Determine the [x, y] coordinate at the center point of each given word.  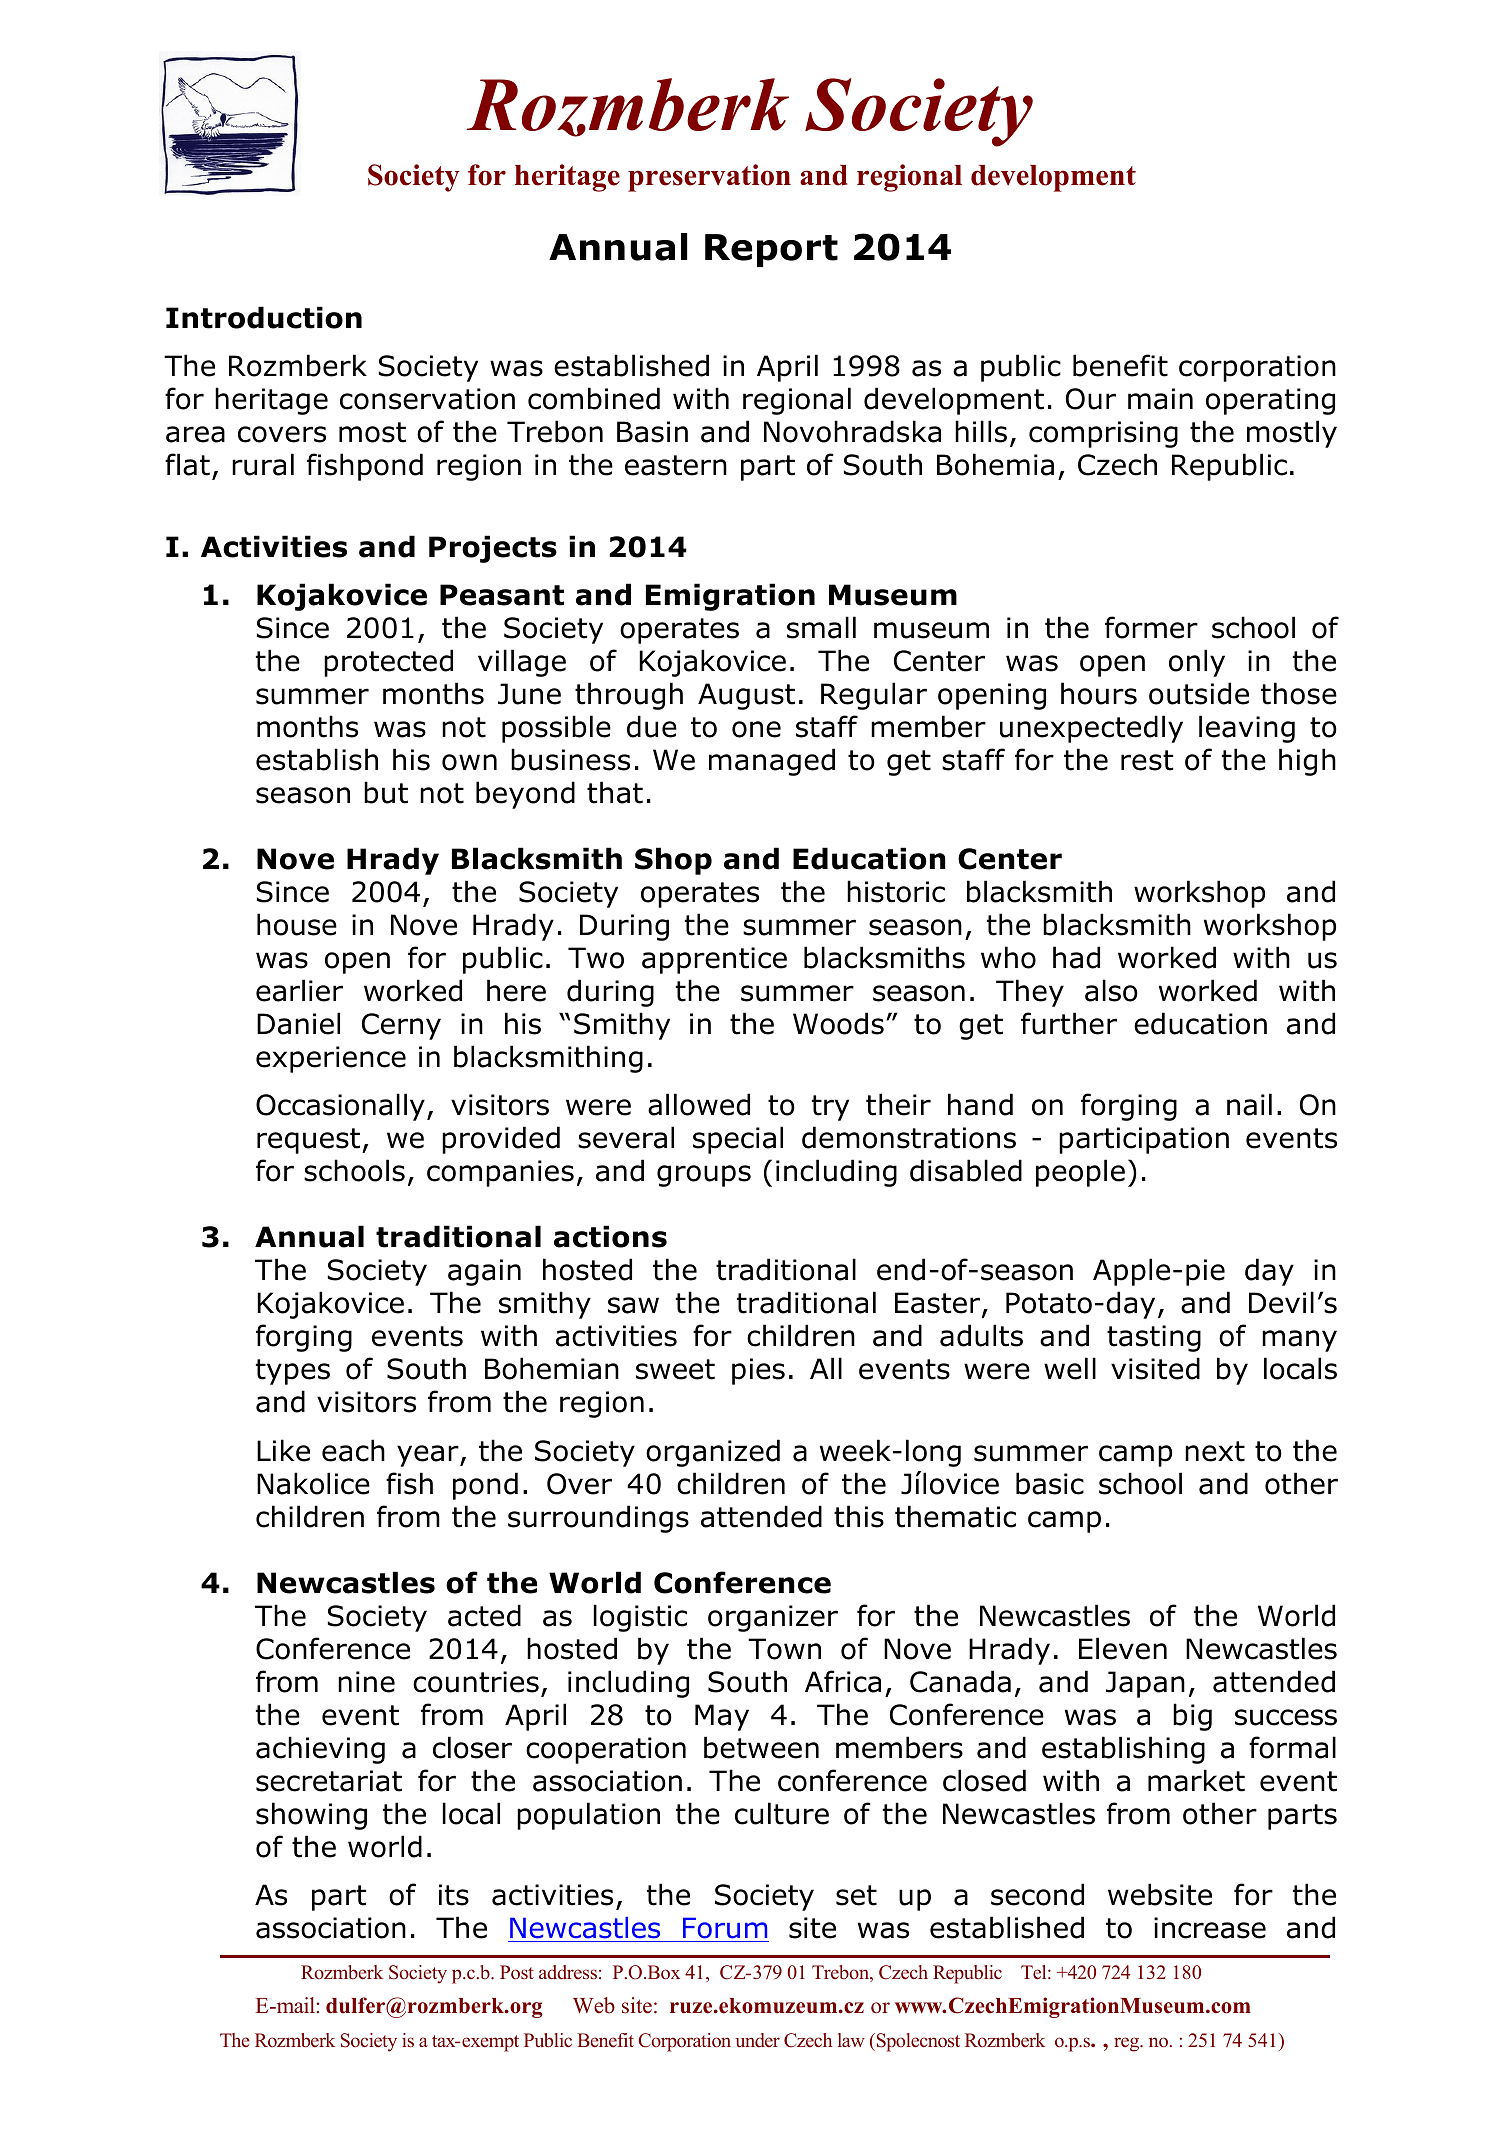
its [454, 1895]
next [1215, 1451]
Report [771, 250]
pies [758, 1371]
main [1160, 399]
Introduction [264, 317]
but [386, 792]
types [293, 1372]
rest [1147, 760]
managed [772, 762]
